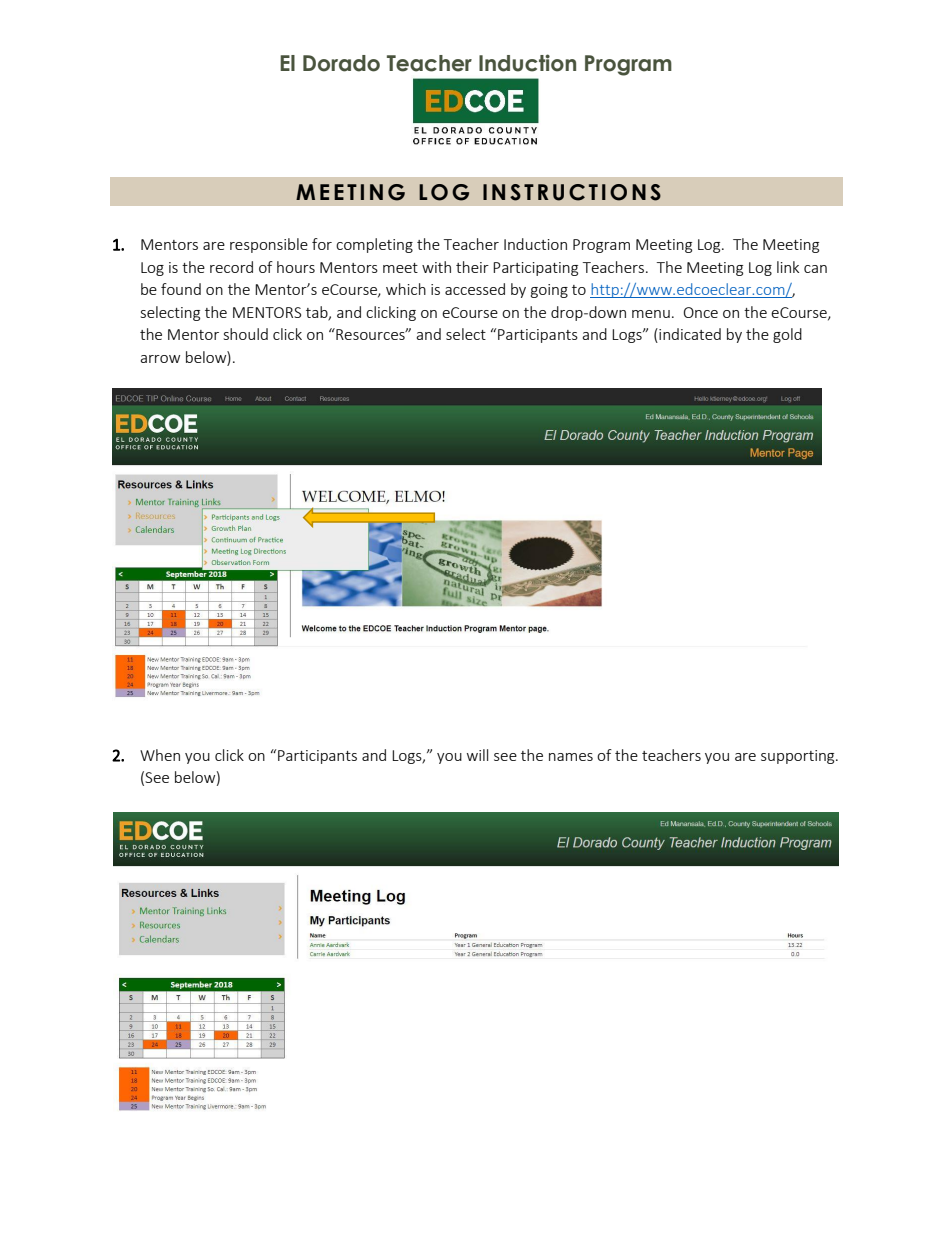 The height and width of the screenshot is (1233, 952). I want to click on When, so click(160, 755).
